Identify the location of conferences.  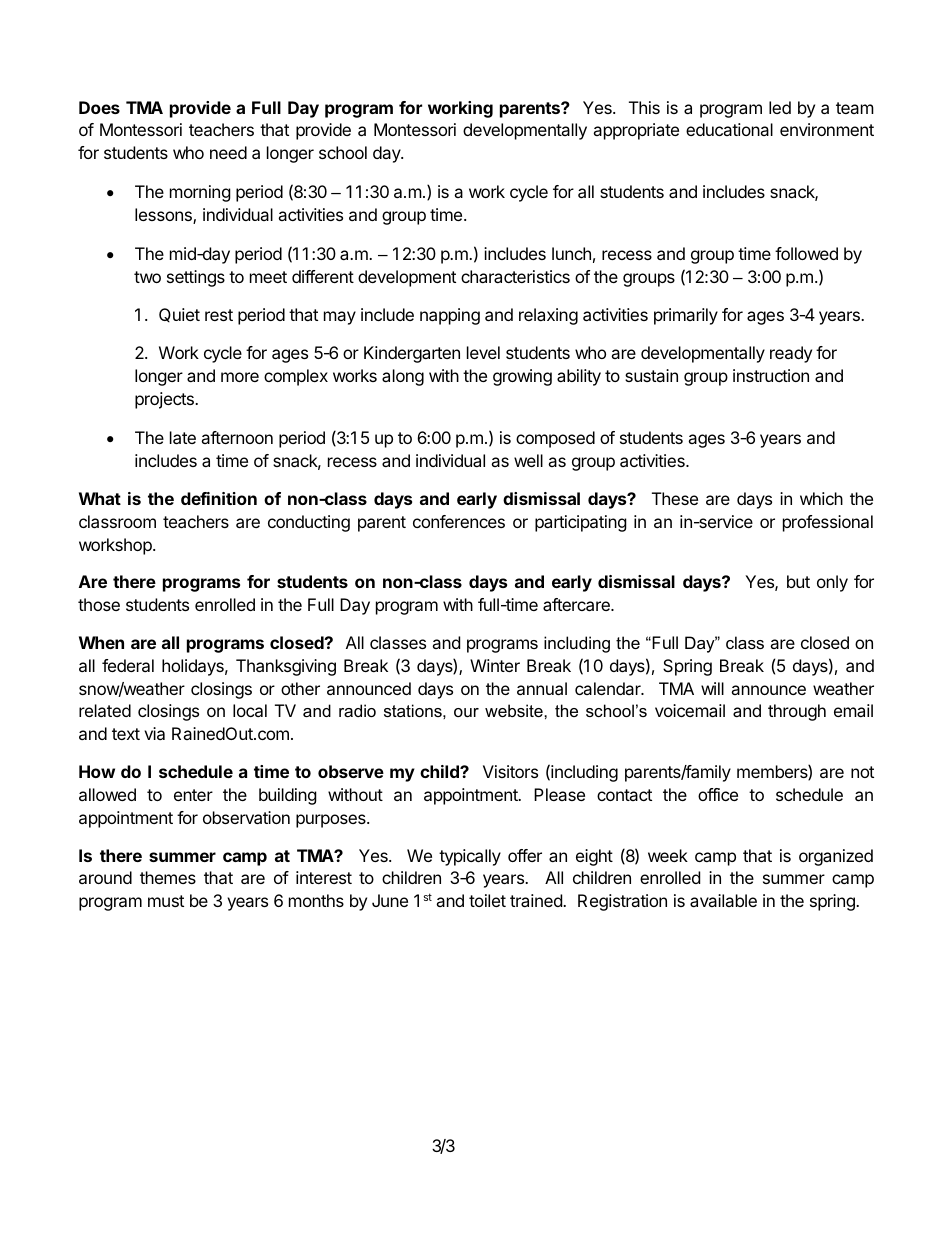
(459, 521).
